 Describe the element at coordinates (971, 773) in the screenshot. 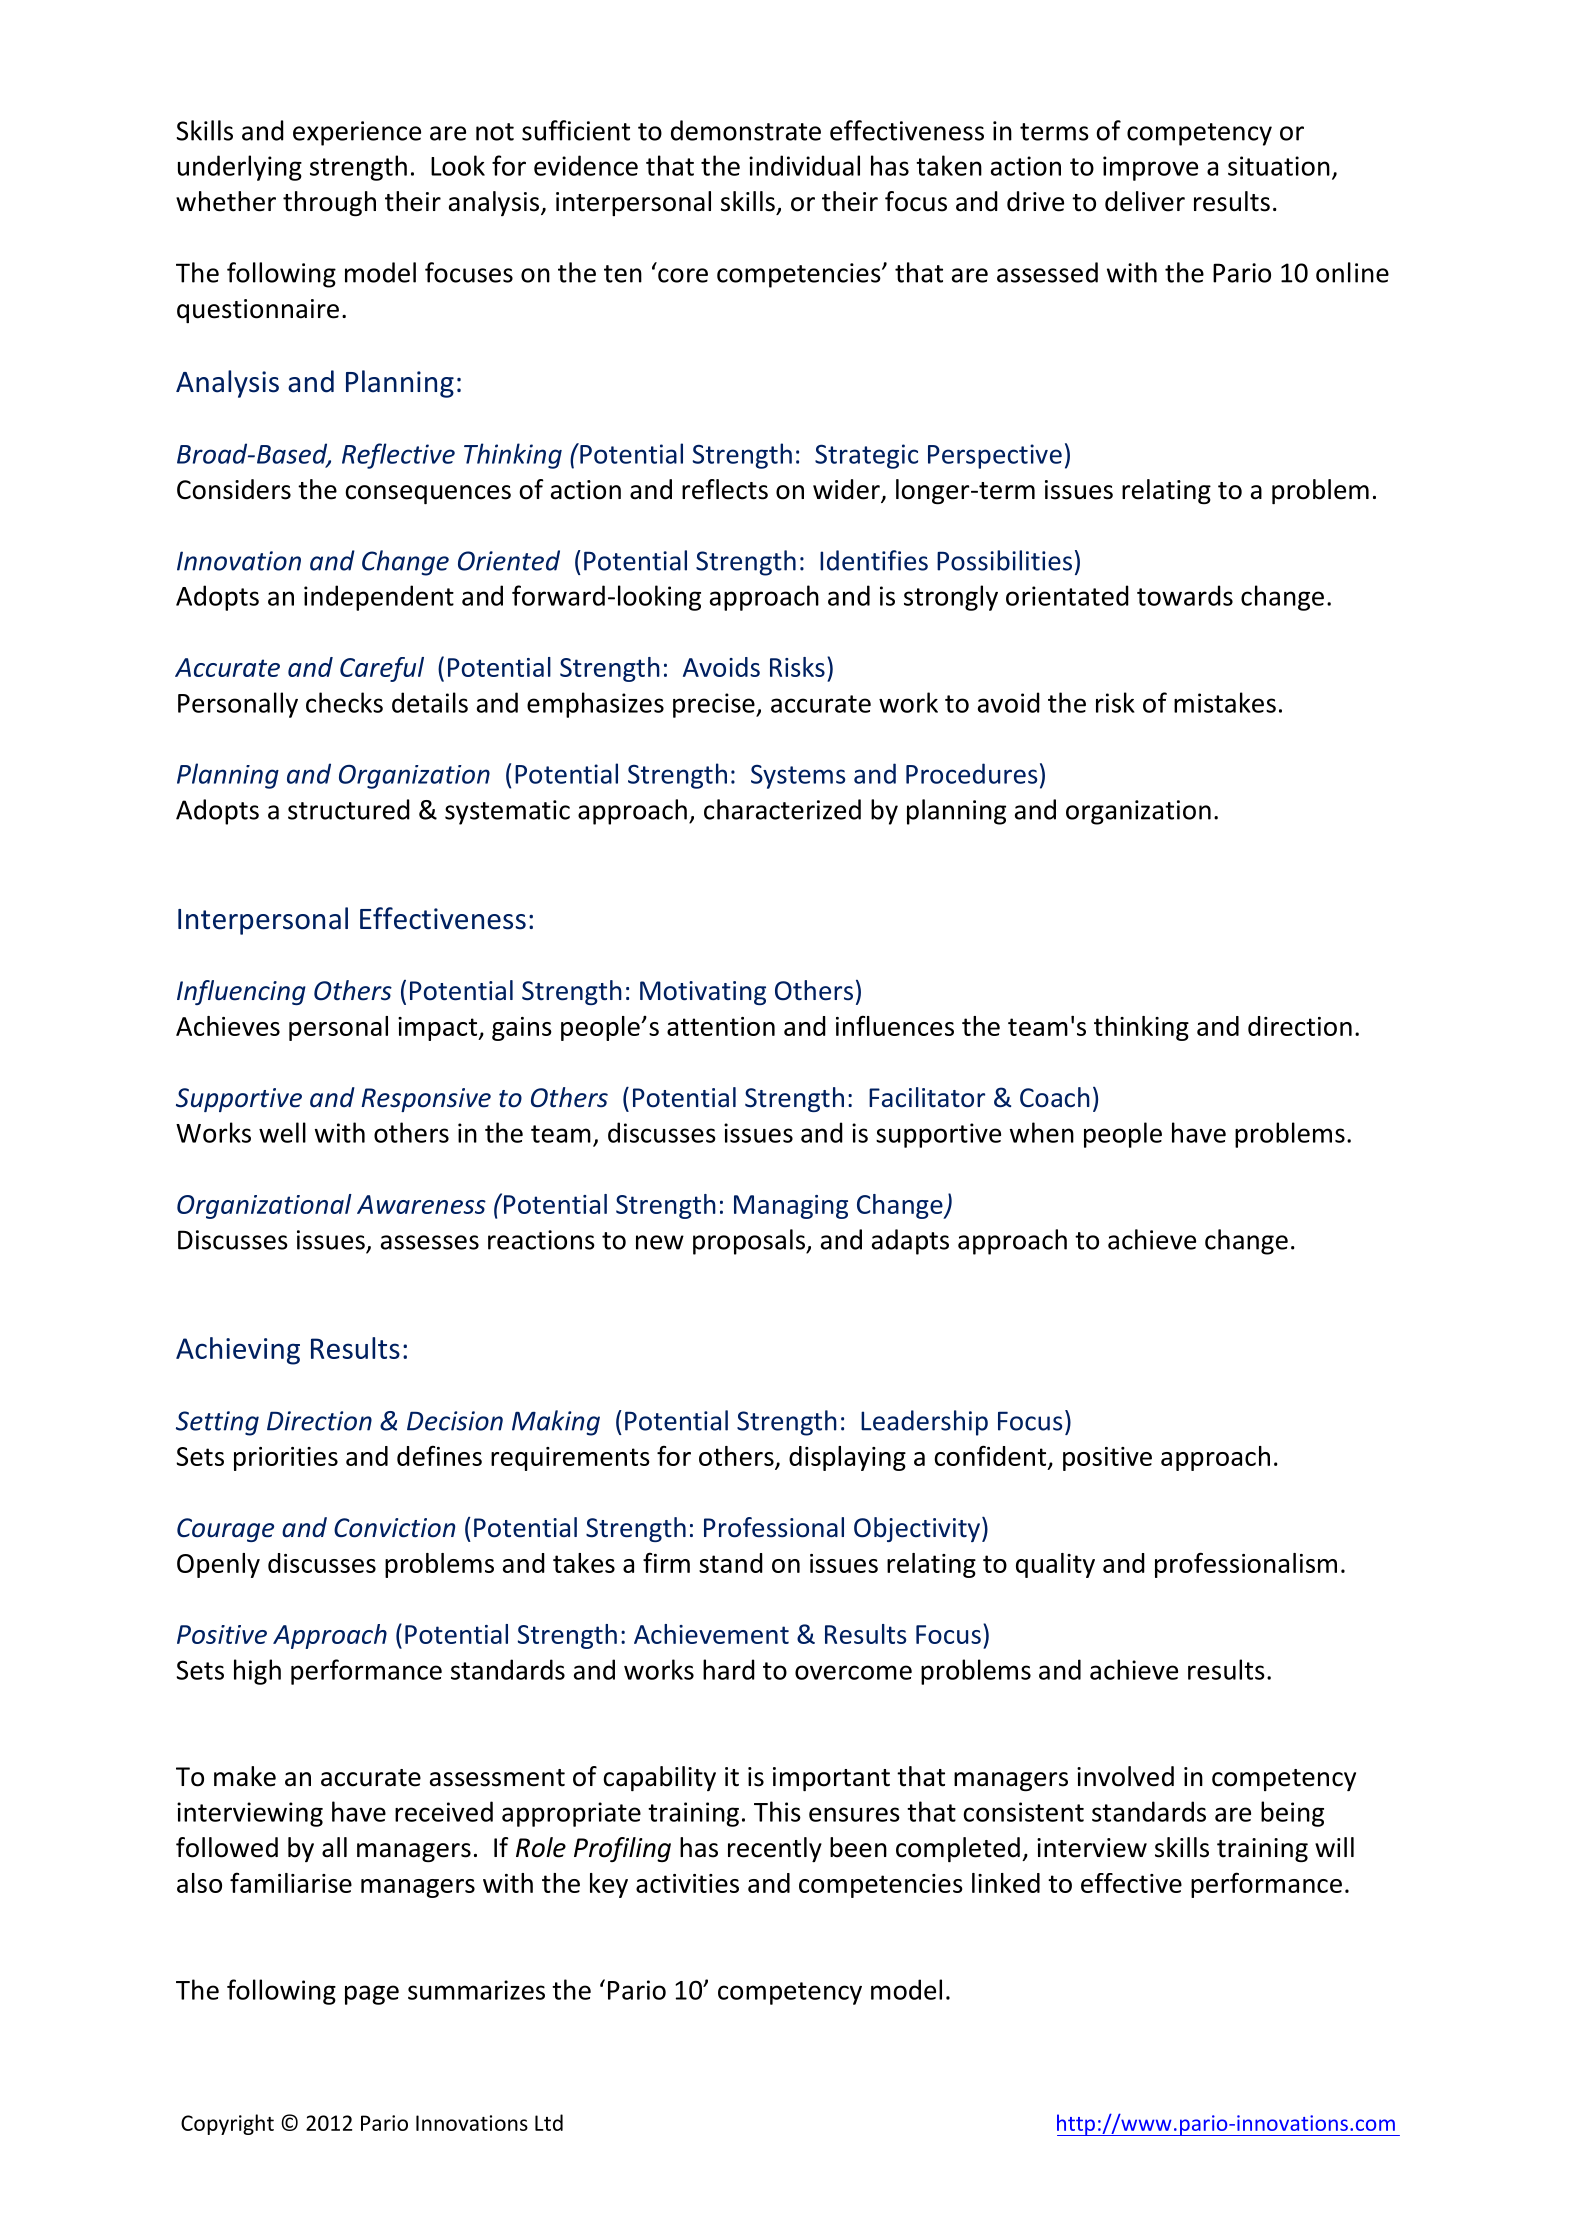

I see `Procedures` at that location.
